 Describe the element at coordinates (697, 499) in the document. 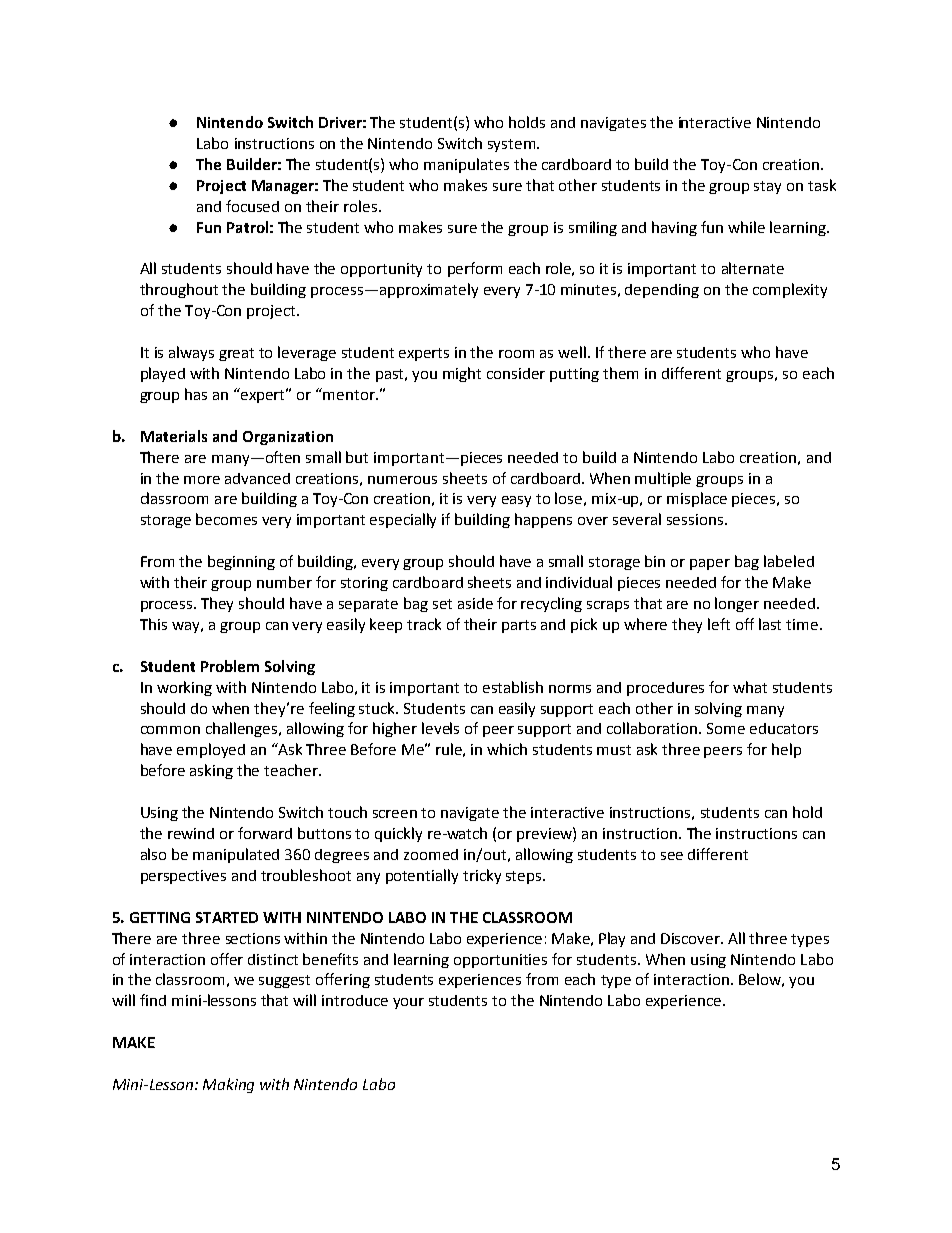

I see `misplace` at that location.
